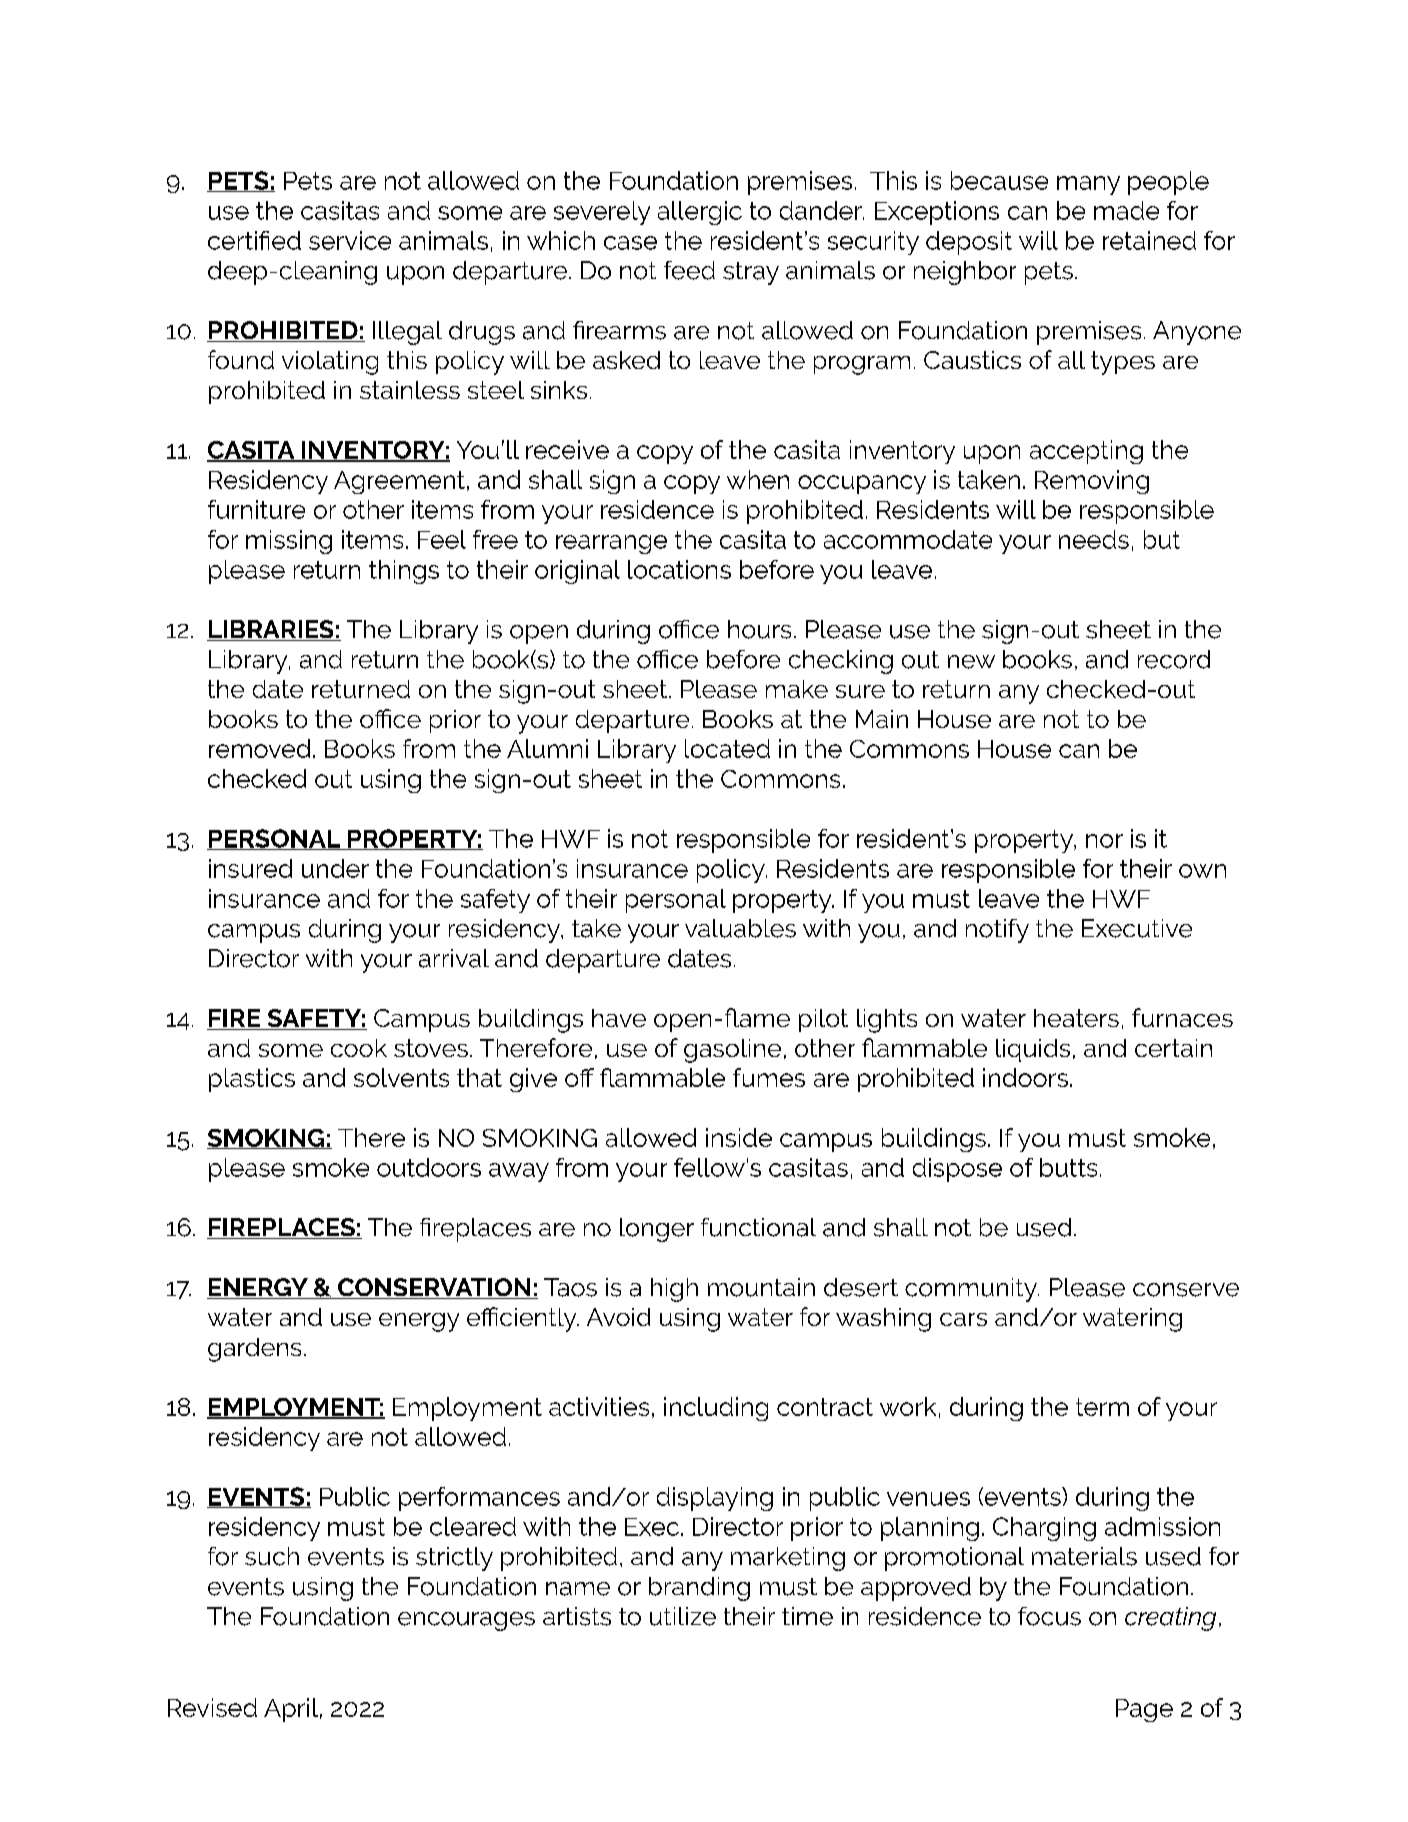  What do you see at coordinates (429, 1167) in the page?
I see `outdoors` at bounding box center [429, 1167].
